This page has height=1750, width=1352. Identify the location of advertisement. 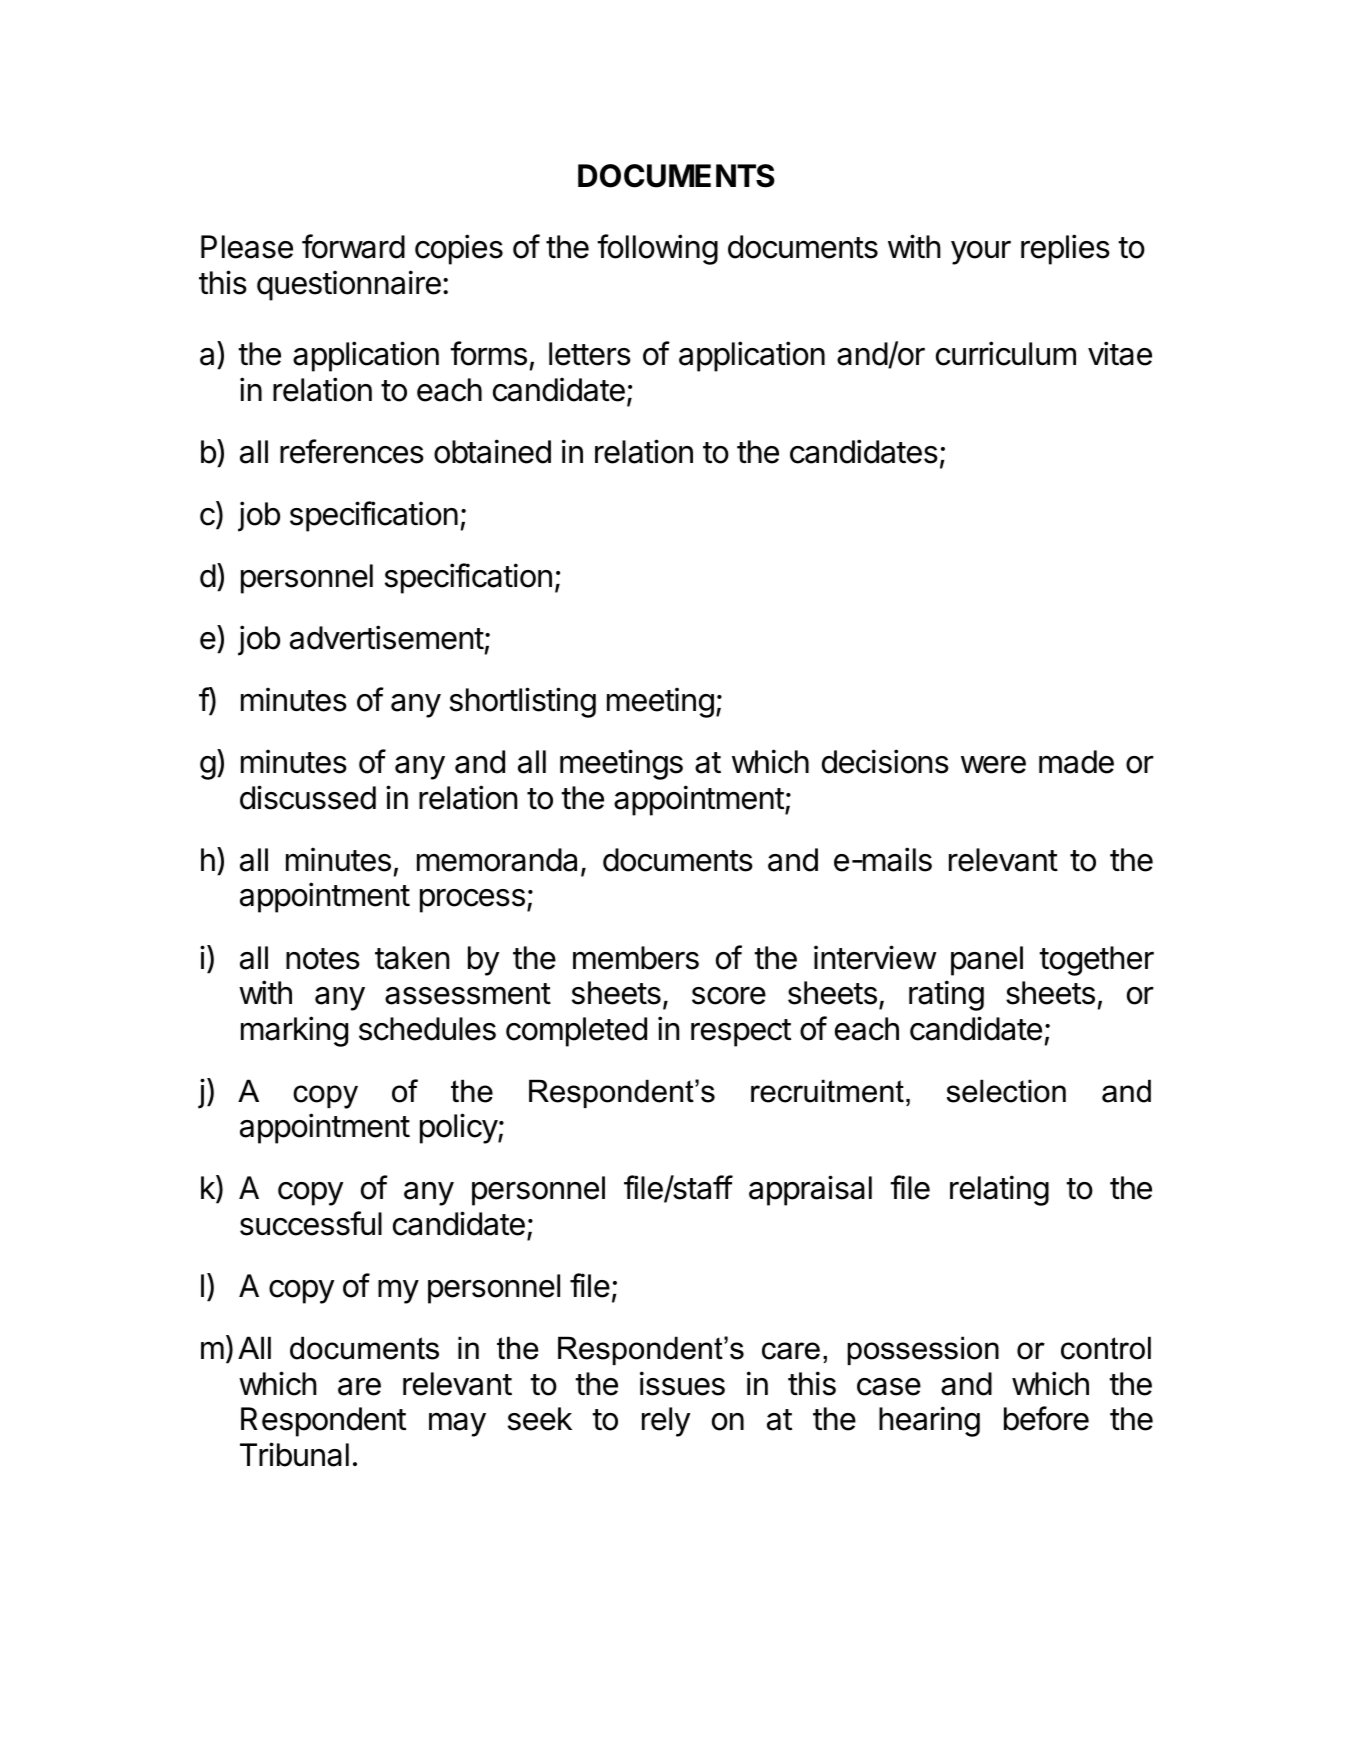
(387, 637).
